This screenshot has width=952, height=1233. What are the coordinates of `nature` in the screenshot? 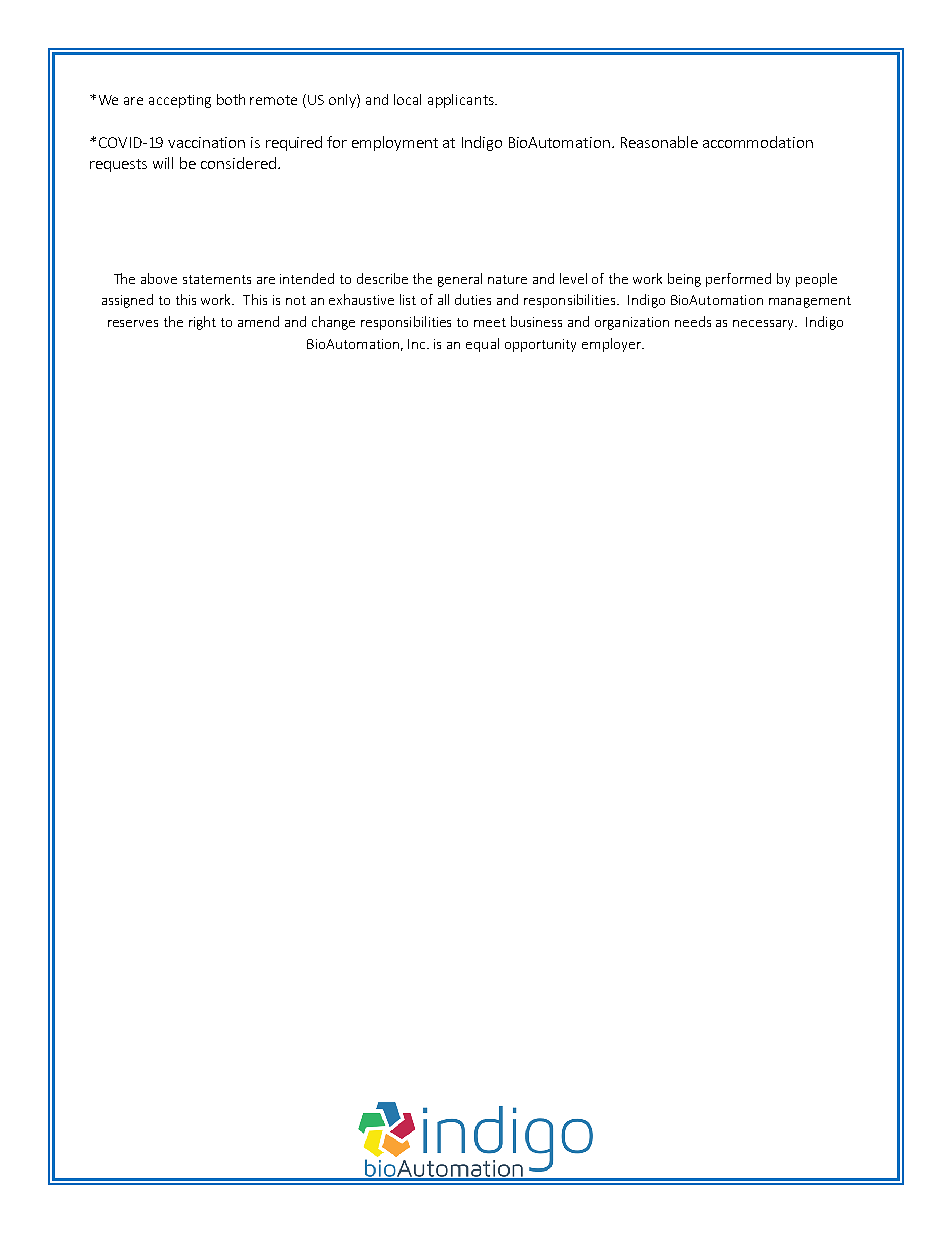 It's located at (507, 279).
